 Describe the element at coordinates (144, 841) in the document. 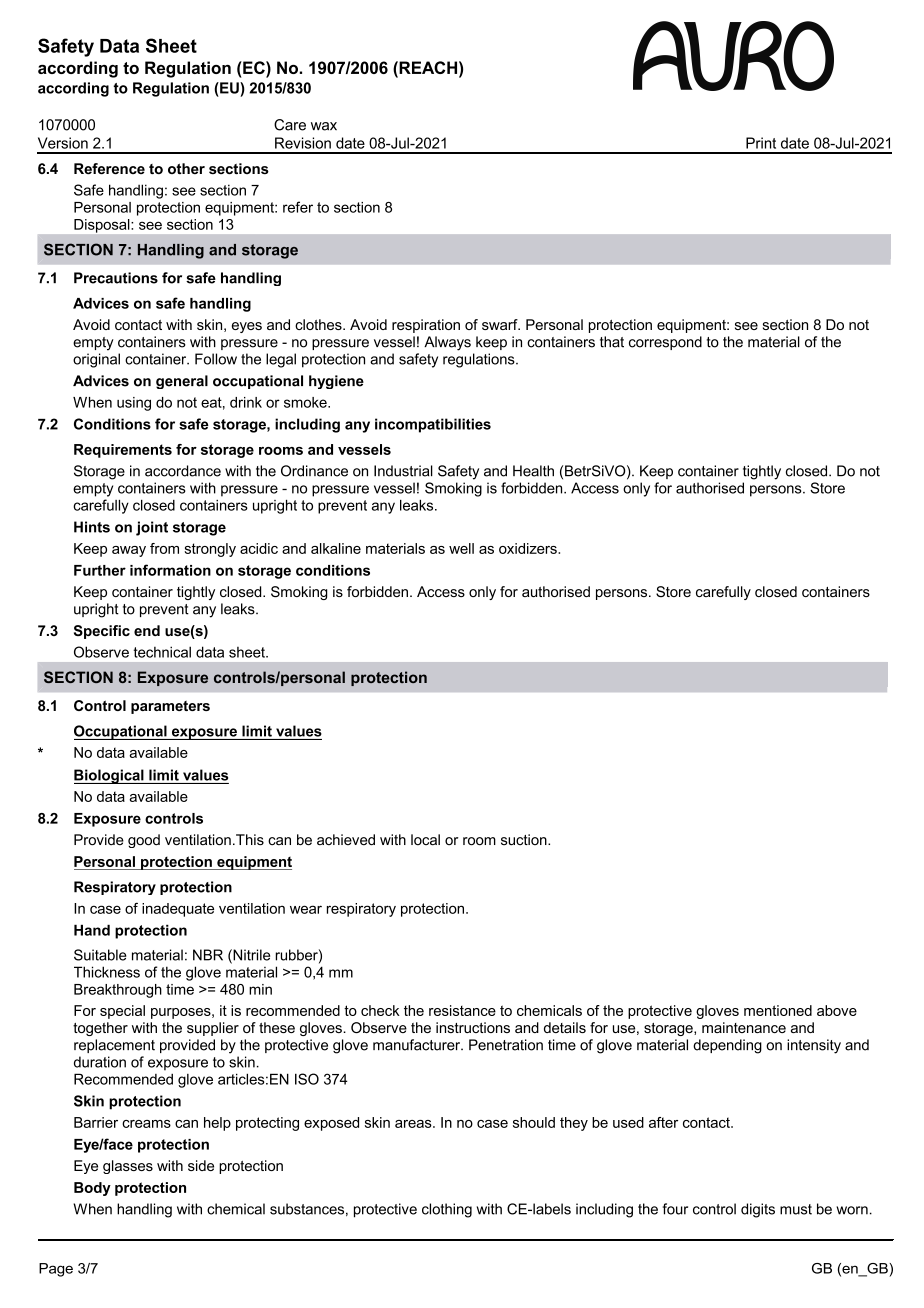

I see `good` at that location.
